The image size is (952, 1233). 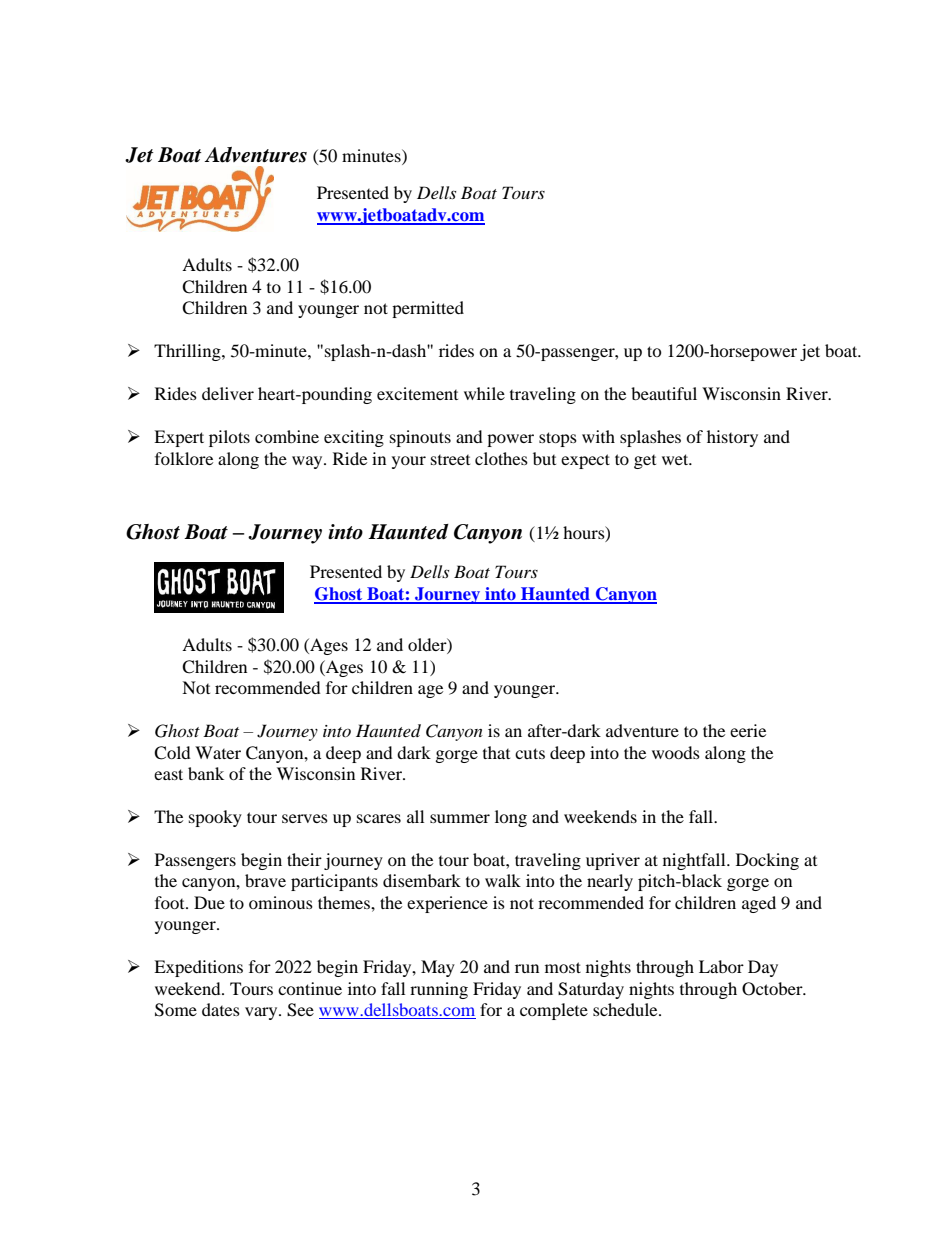 What do you see at coordinates (748, 730) in the image?
I see `eerie` at bounding box center [748, 730].
